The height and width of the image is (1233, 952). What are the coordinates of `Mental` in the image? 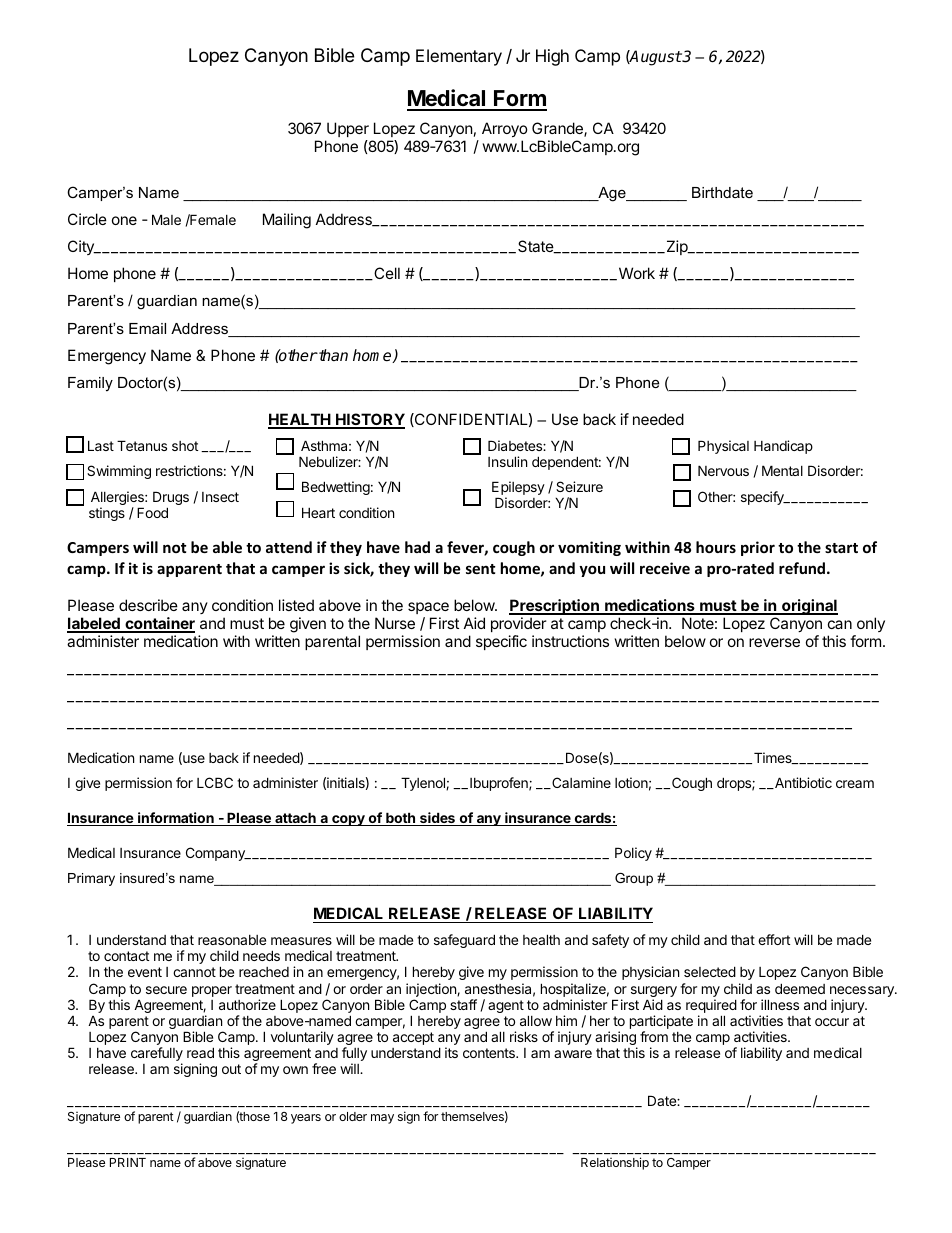 It's located at (782, 470).
